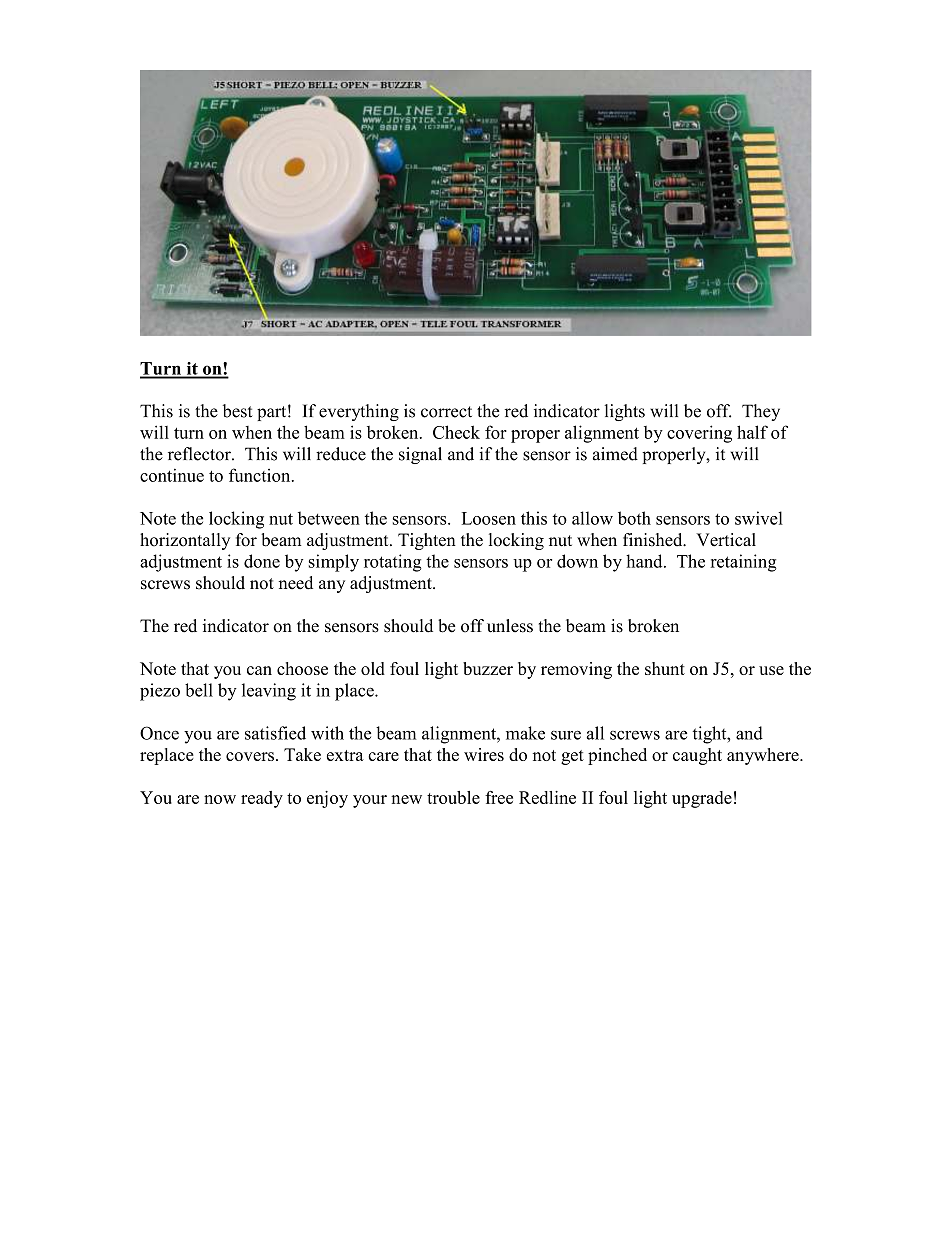 This screenshot has width=952, height=1233. I want to click on can, so click(259, 670).
